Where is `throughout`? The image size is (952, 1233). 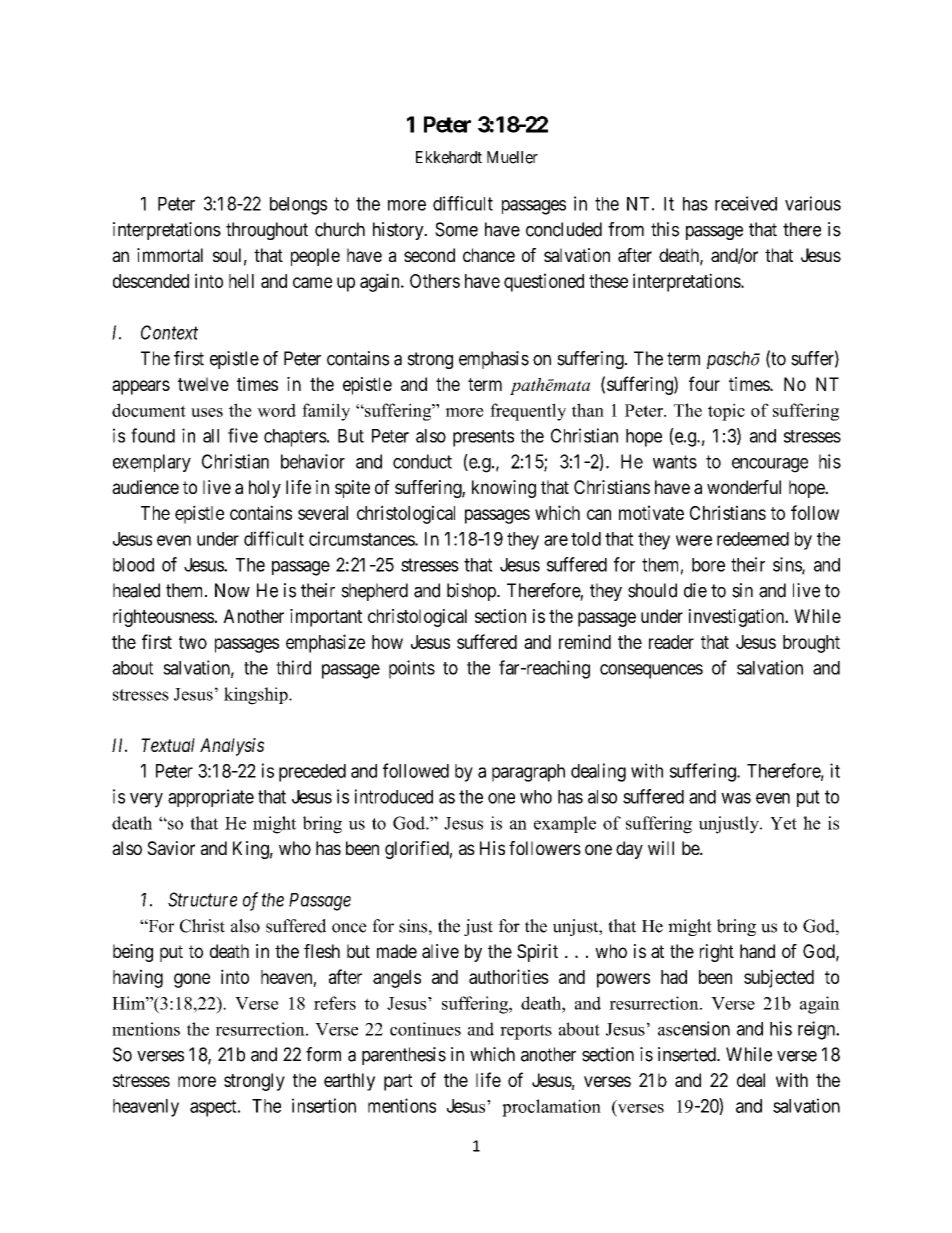 throughout is located at coordinates (267, 231).
